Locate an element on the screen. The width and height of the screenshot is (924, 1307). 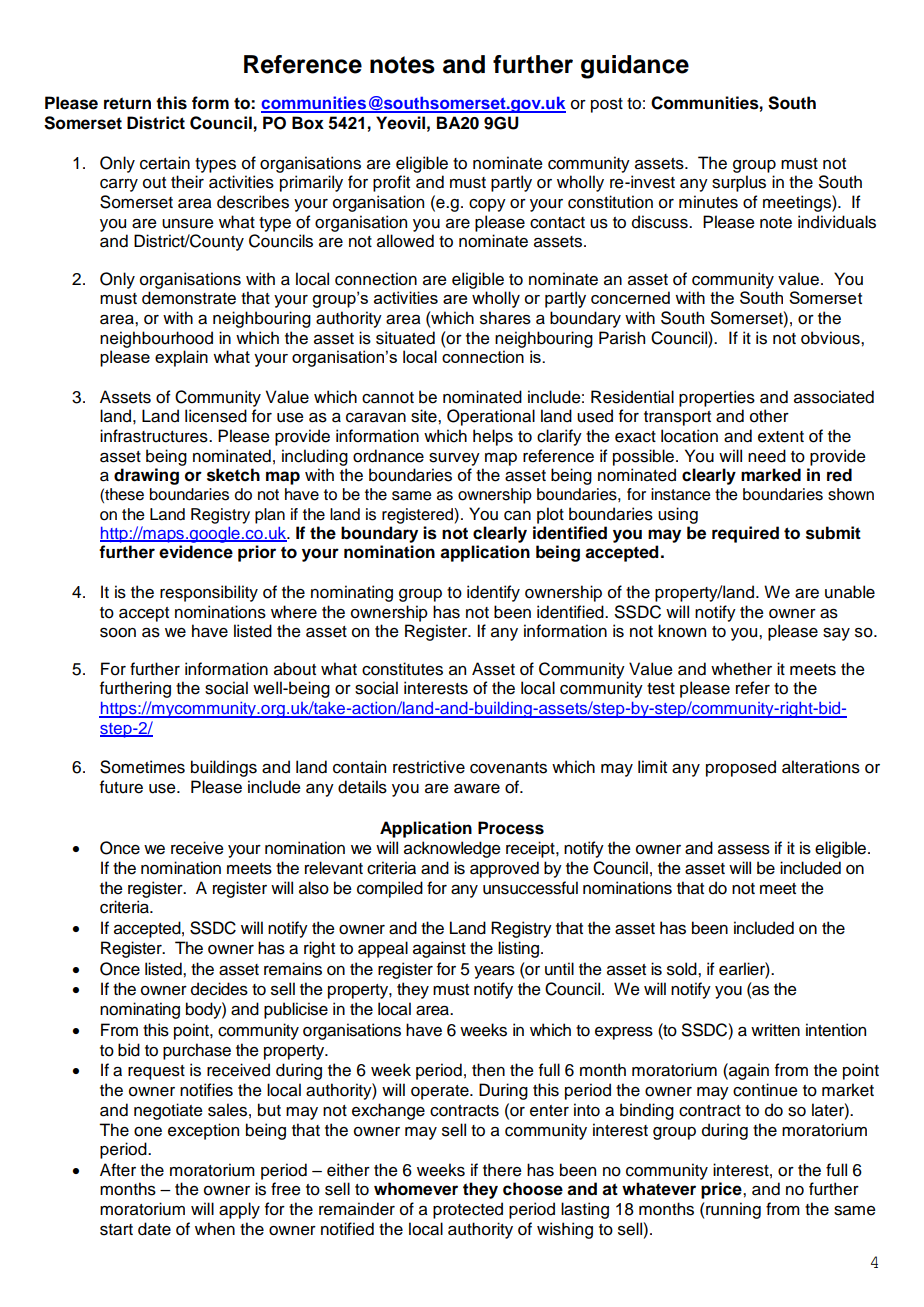
whether is located at coordinates (741, 669).
